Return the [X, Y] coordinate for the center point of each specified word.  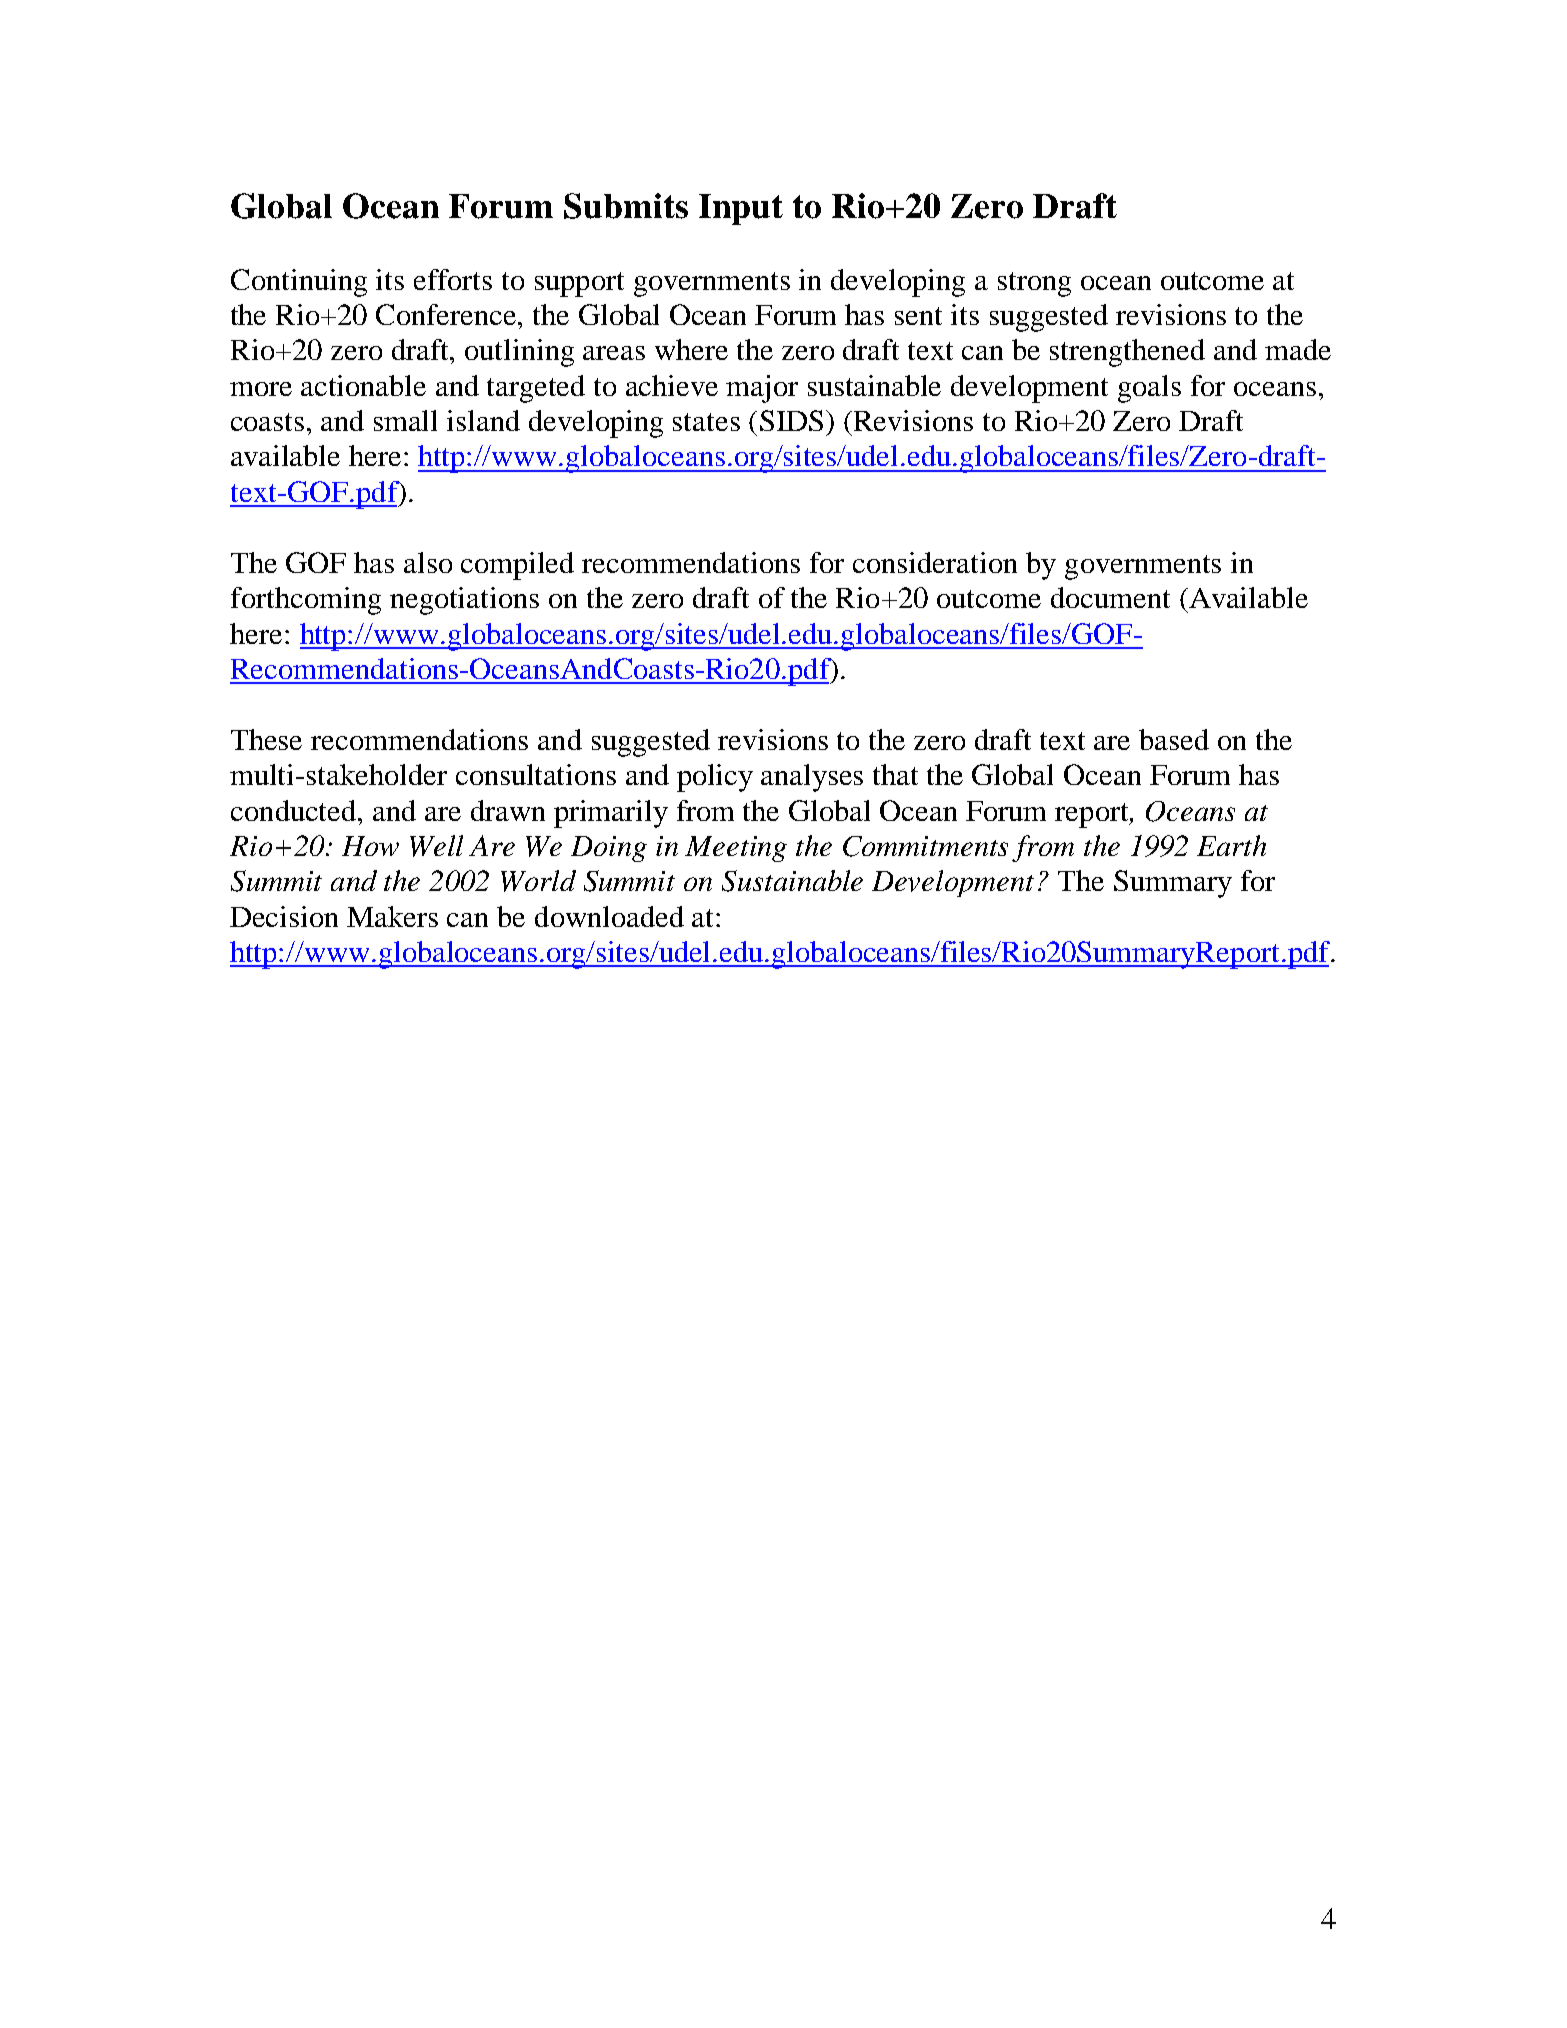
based [1174, 739]
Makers [392, 916]
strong [1034, 284]
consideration [935, 562]
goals [1149, 389]
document [1110, 597]
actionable [363, 385]
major [762, 389]
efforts [453, 279]
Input [741, 209]
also [428, 562]
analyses [812, 778]
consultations [536, 774]
